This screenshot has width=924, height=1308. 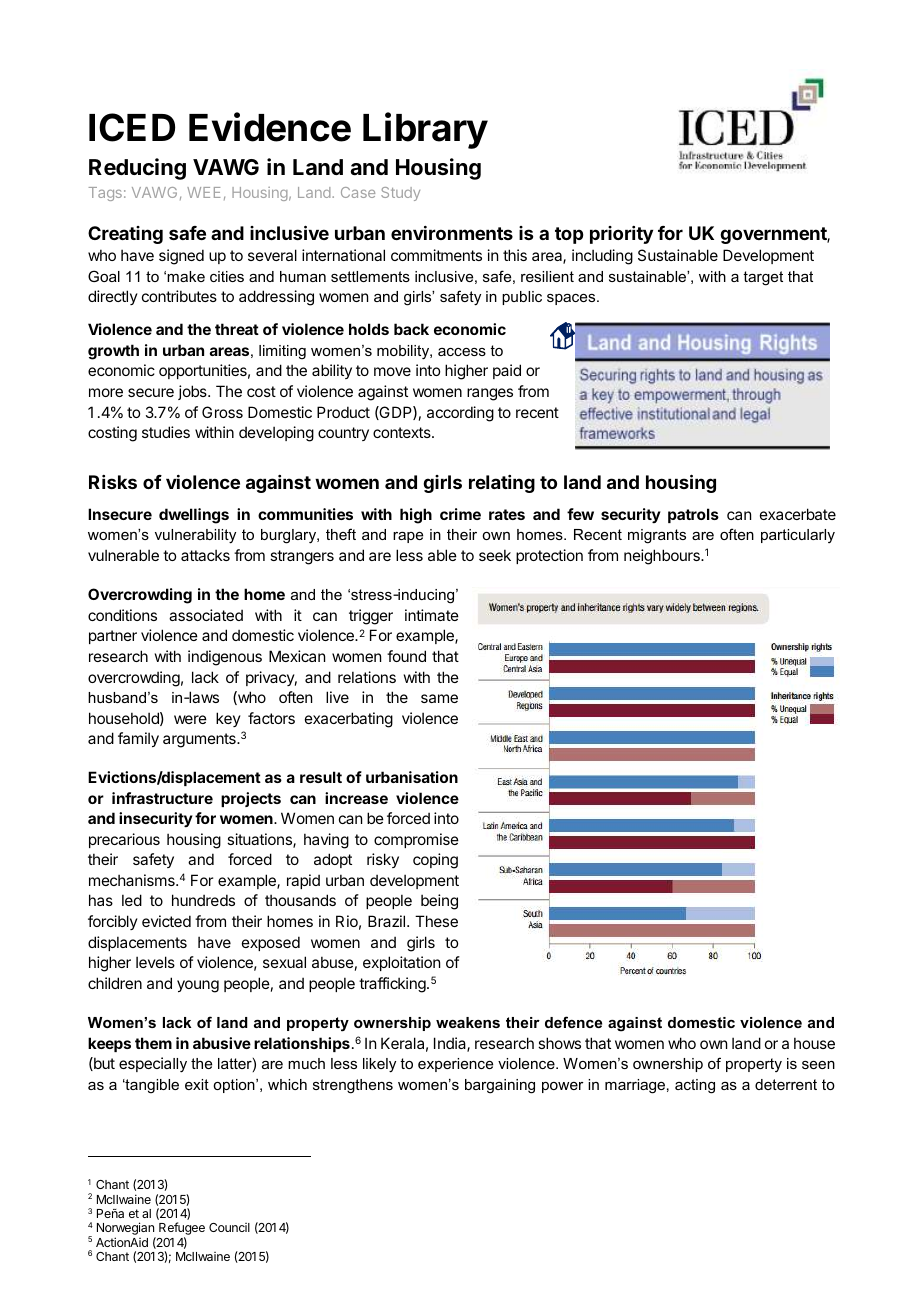 I want to click on priority, so click(x=621, y=235).
